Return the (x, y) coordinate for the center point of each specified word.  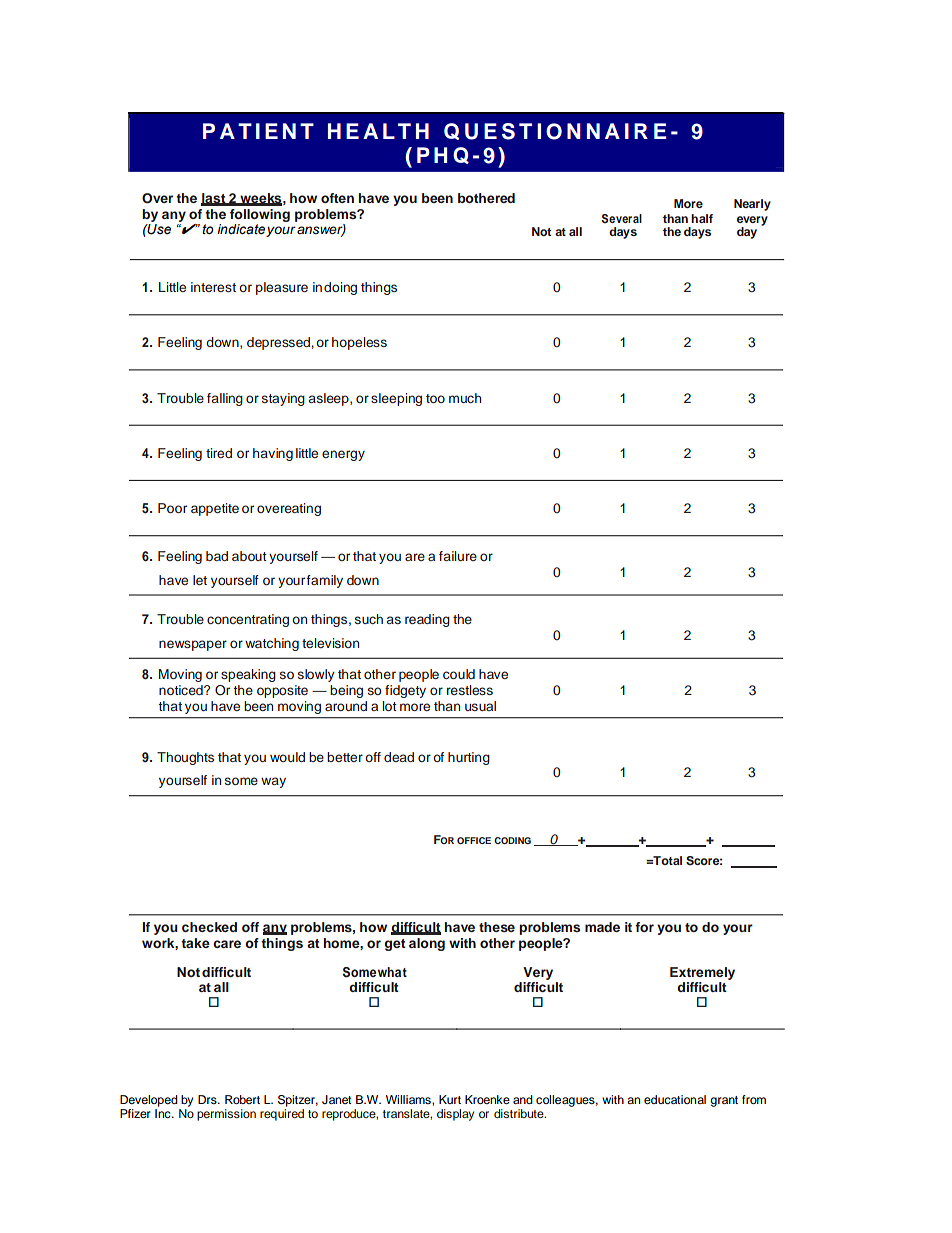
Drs (208, 1099)
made (602, 927)
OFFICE (474, 840)
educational (675, 1099)
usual (480, 706)
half (702, 218)
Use (158, 229)
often (337, 198)
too (435, 398)
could (459, 674)
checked (209, 927)
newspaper (193, 645)
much (465, 398)
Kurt (450, 1099)
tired (219, 453)
